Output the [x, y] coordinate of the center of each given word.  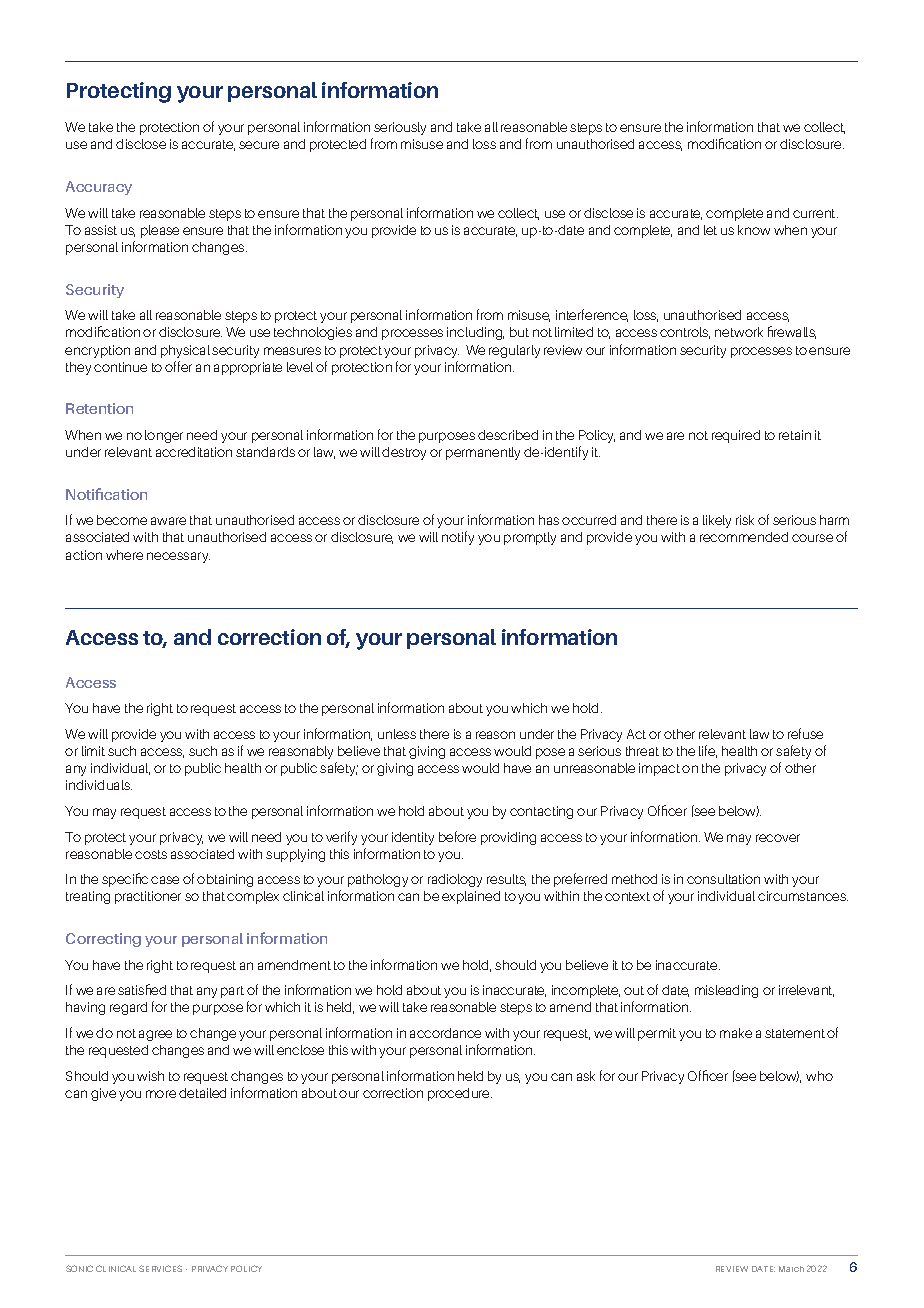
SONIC [79, 1268]
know [754, 230]
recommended [744, 537]
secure [259, 145]
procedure [460, 1094]
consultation [723, 879]
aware [168, 521]
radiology [455, 880]
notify [458, 538]
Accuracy [99, 188]
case [165, 880]
